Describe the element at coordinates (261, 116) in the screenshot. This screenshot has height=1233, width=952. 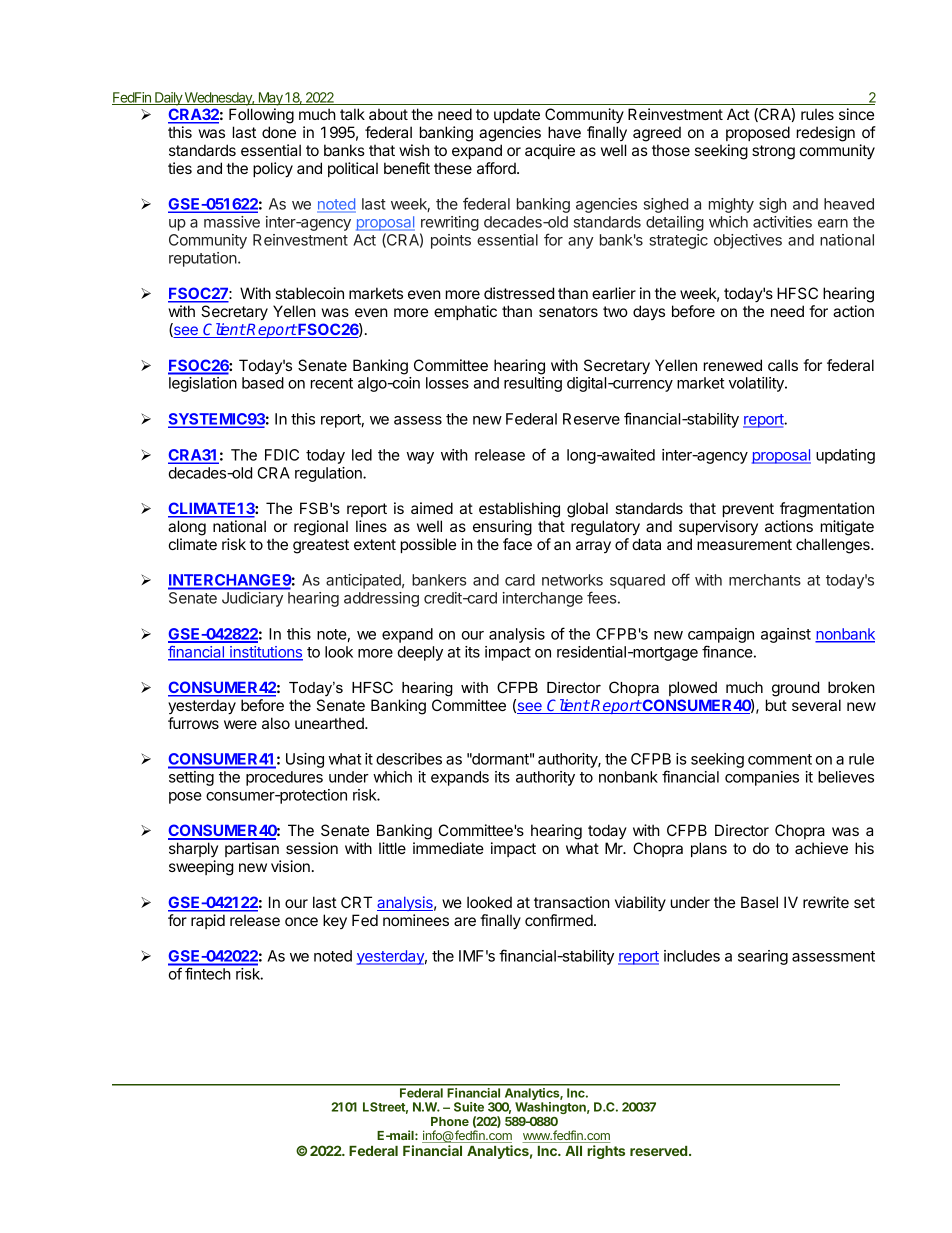
I see `Following` at that location.
